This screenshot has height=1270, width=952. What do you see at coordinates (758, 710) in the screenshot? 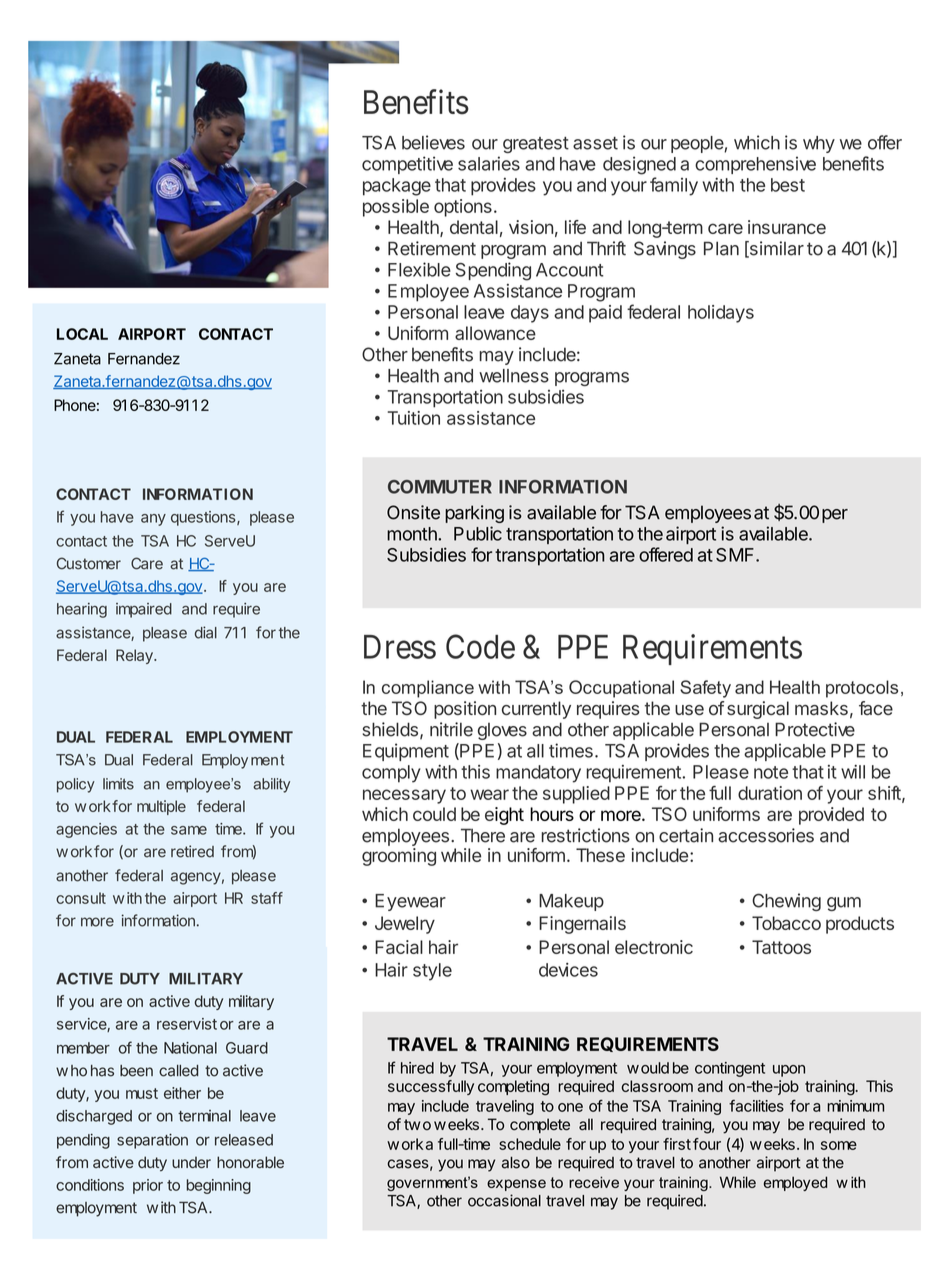
I see `surgical` at bounding box center [758, 710].
